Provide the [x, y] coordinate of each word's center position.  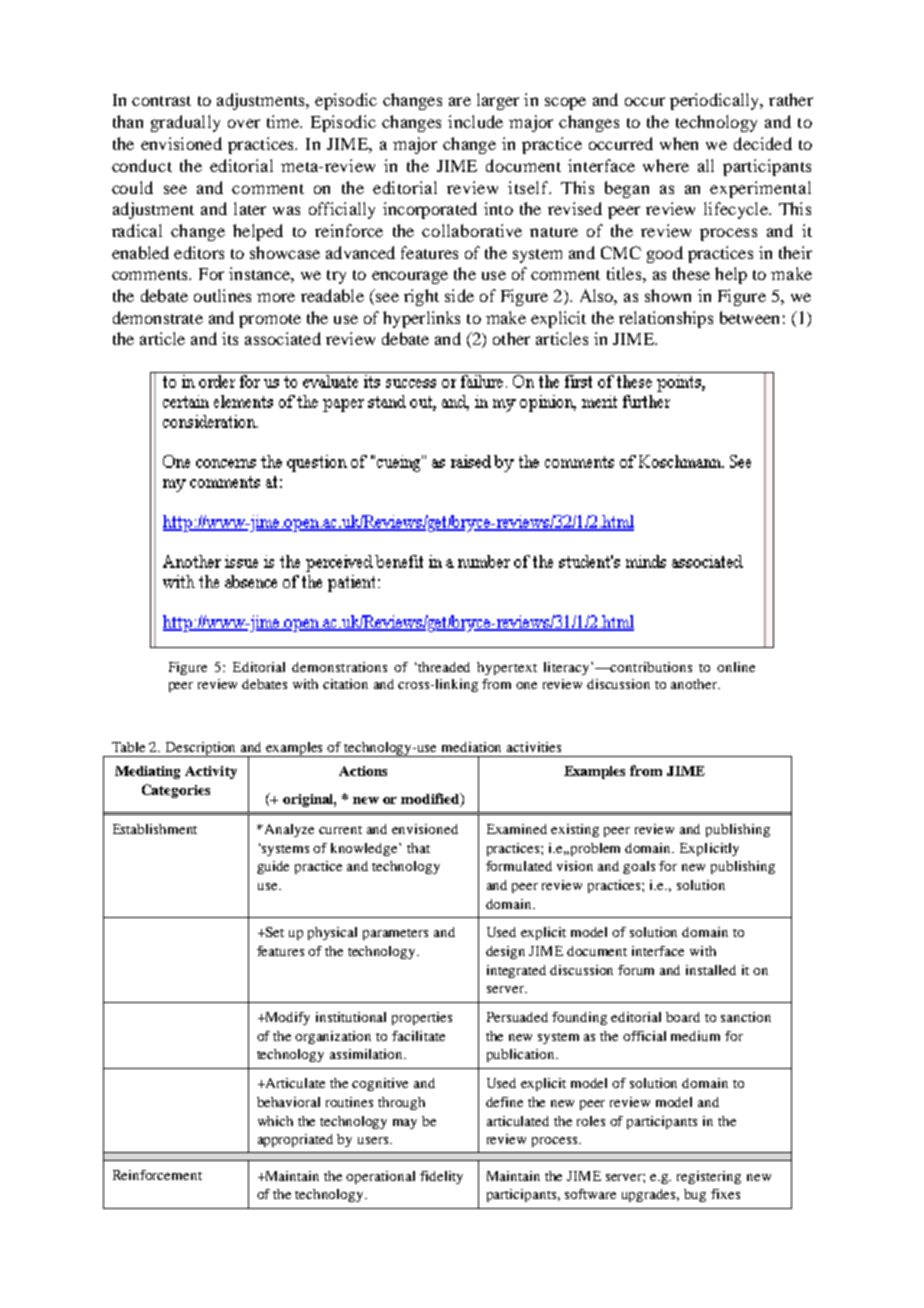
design [505, 952]
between [749, 317]
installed [711, 970]
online [736, 667]
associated [283, 338]
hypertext [507, 668]
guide [273, 867]
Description [201, 749]
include [475, 121]
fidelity [441, 1177]
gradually [185, 123]
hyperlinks [421, 319]
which [275, 1121]
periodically [716, 101]
